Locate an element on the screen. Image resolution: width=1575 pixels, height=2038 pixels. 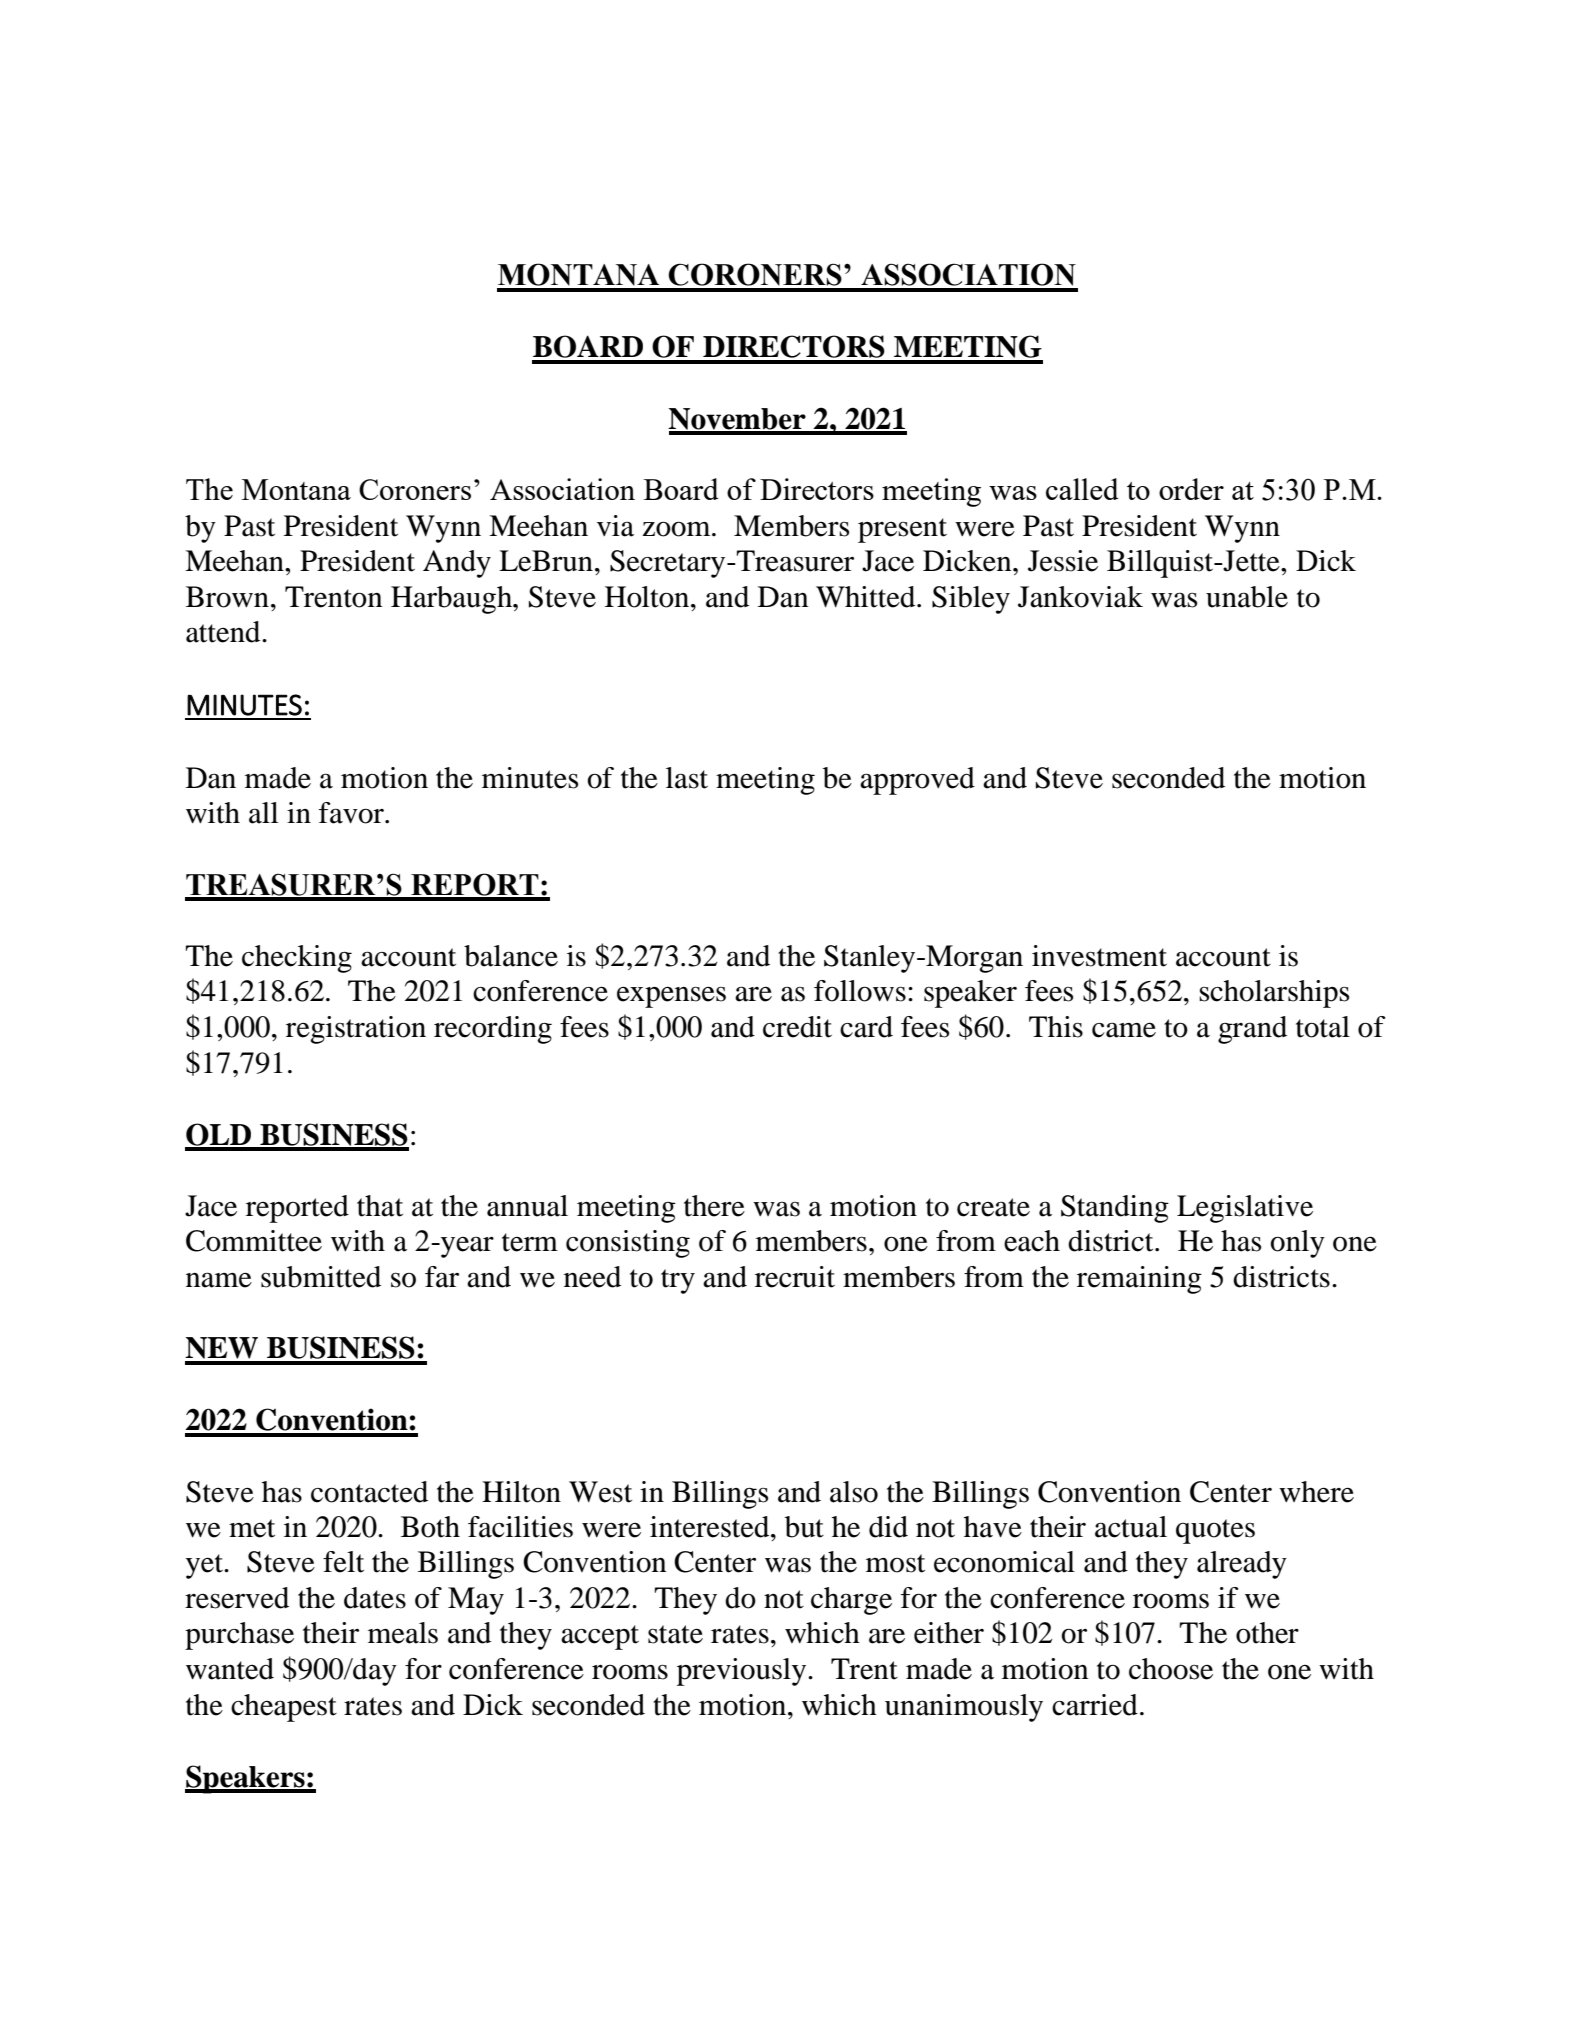
credit is located at coordinates (797, 1027).
